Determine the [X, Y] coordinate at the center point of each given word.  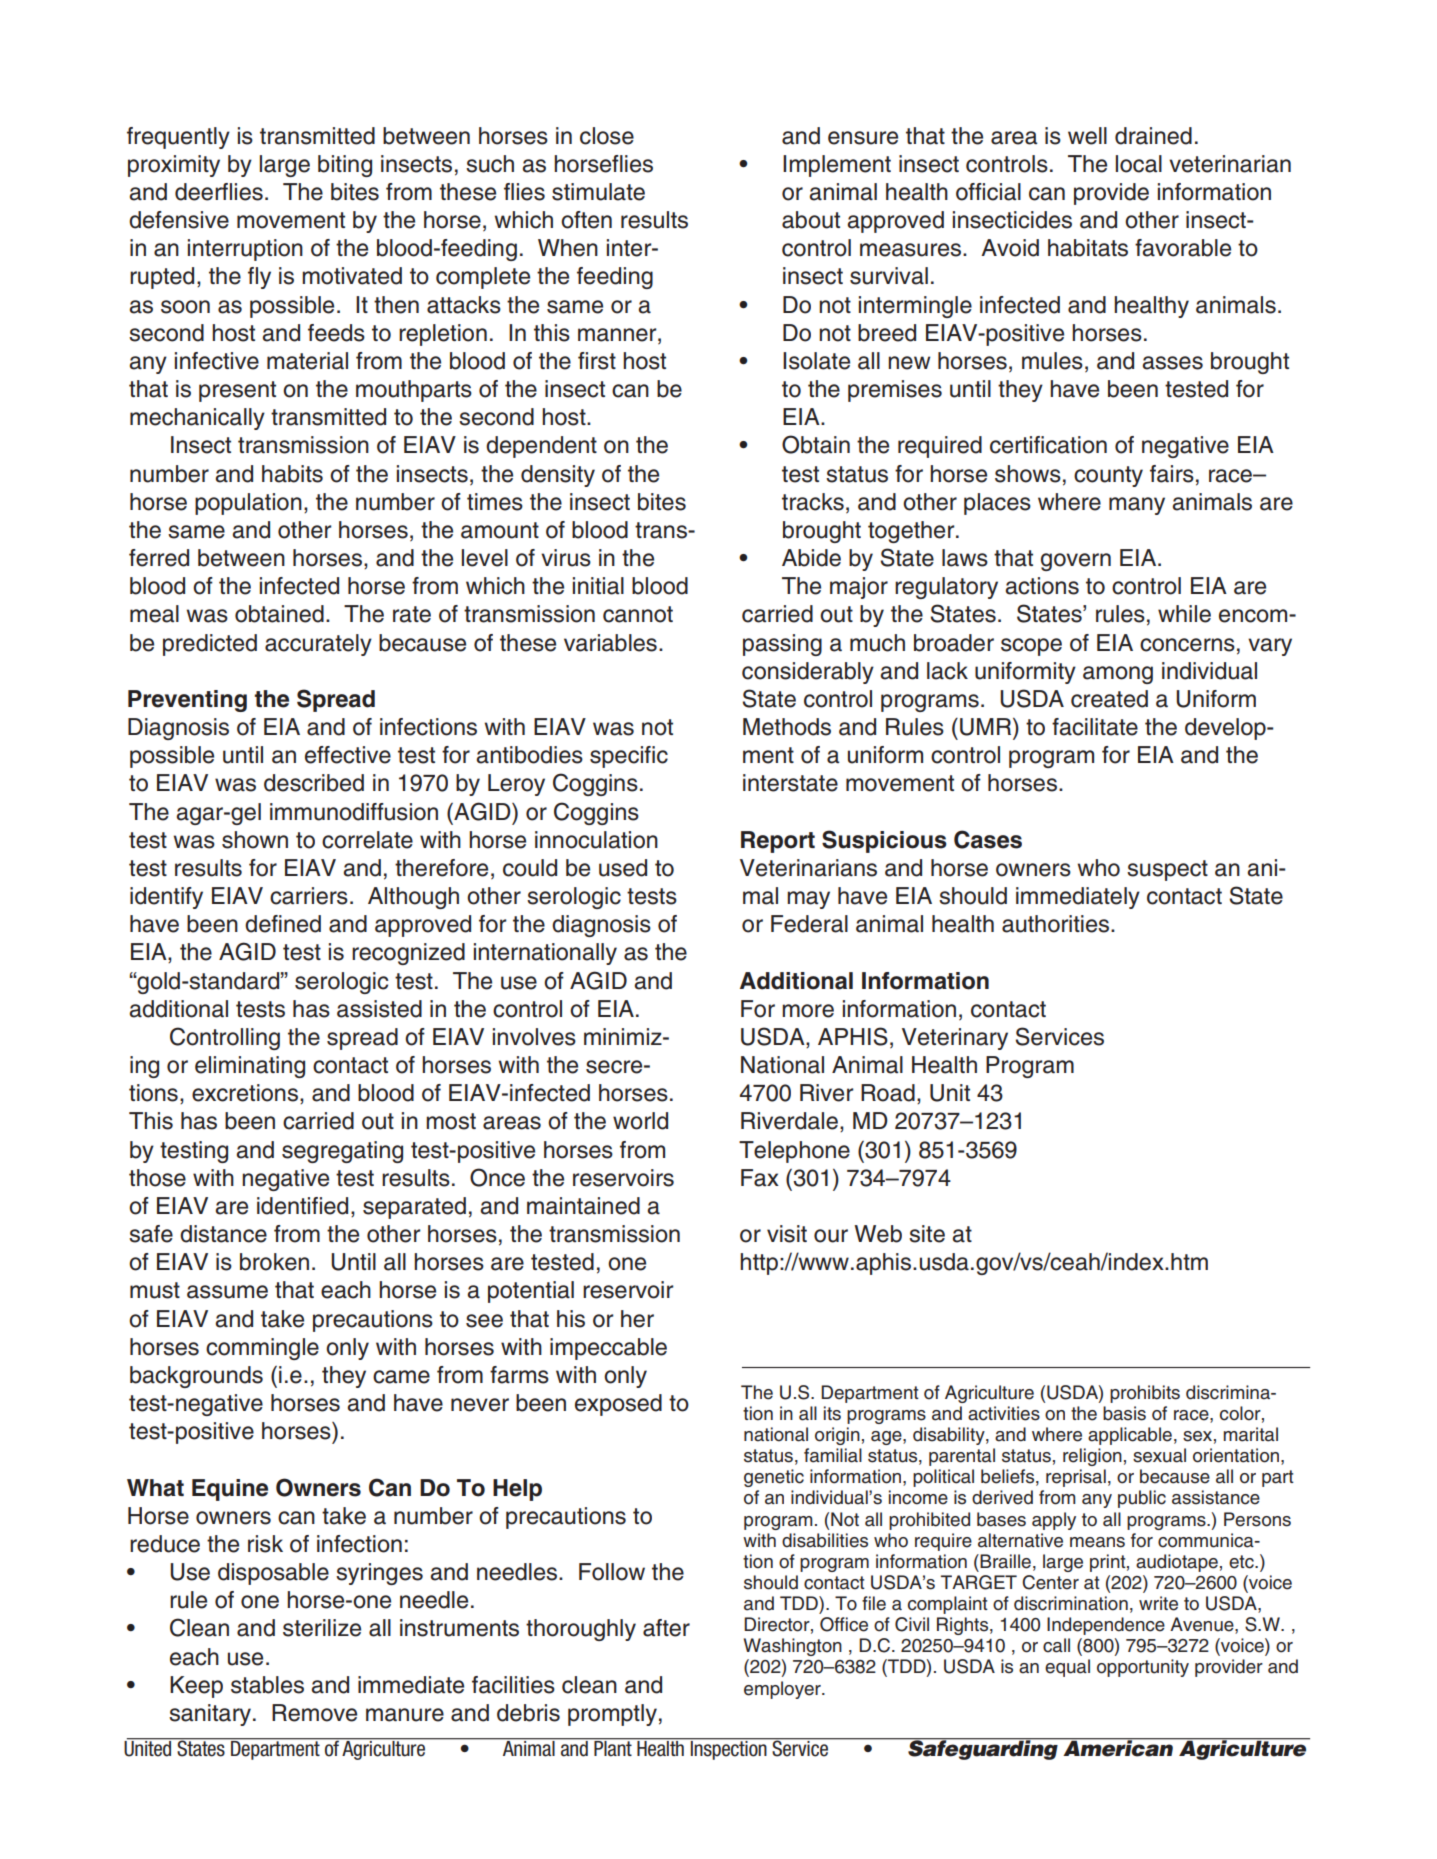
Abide [811, 558]
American [1118, 1747]
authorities [1057, 924]
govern [1076, 562]
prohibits [1145, 1394]
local [1139, 164]
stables [267, 1685]
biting [345, 166]
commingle [262, 1349]
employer [783, 1690]
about [811, 220]
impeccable [608, 1349]
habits [292, 474]
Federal [809, 924]
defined [283, 924]
